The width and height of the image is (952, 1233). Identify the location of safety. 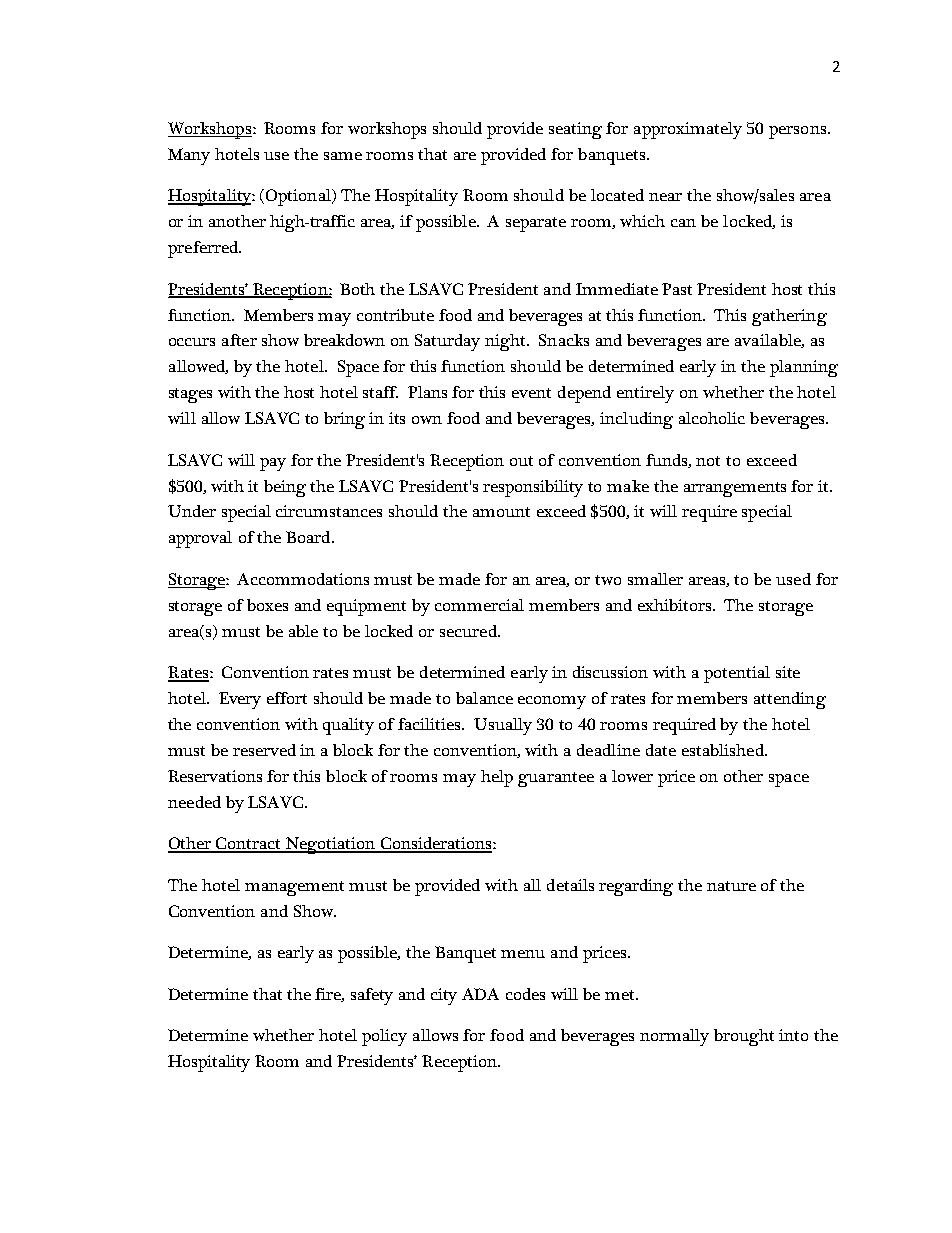
(372, 996).
